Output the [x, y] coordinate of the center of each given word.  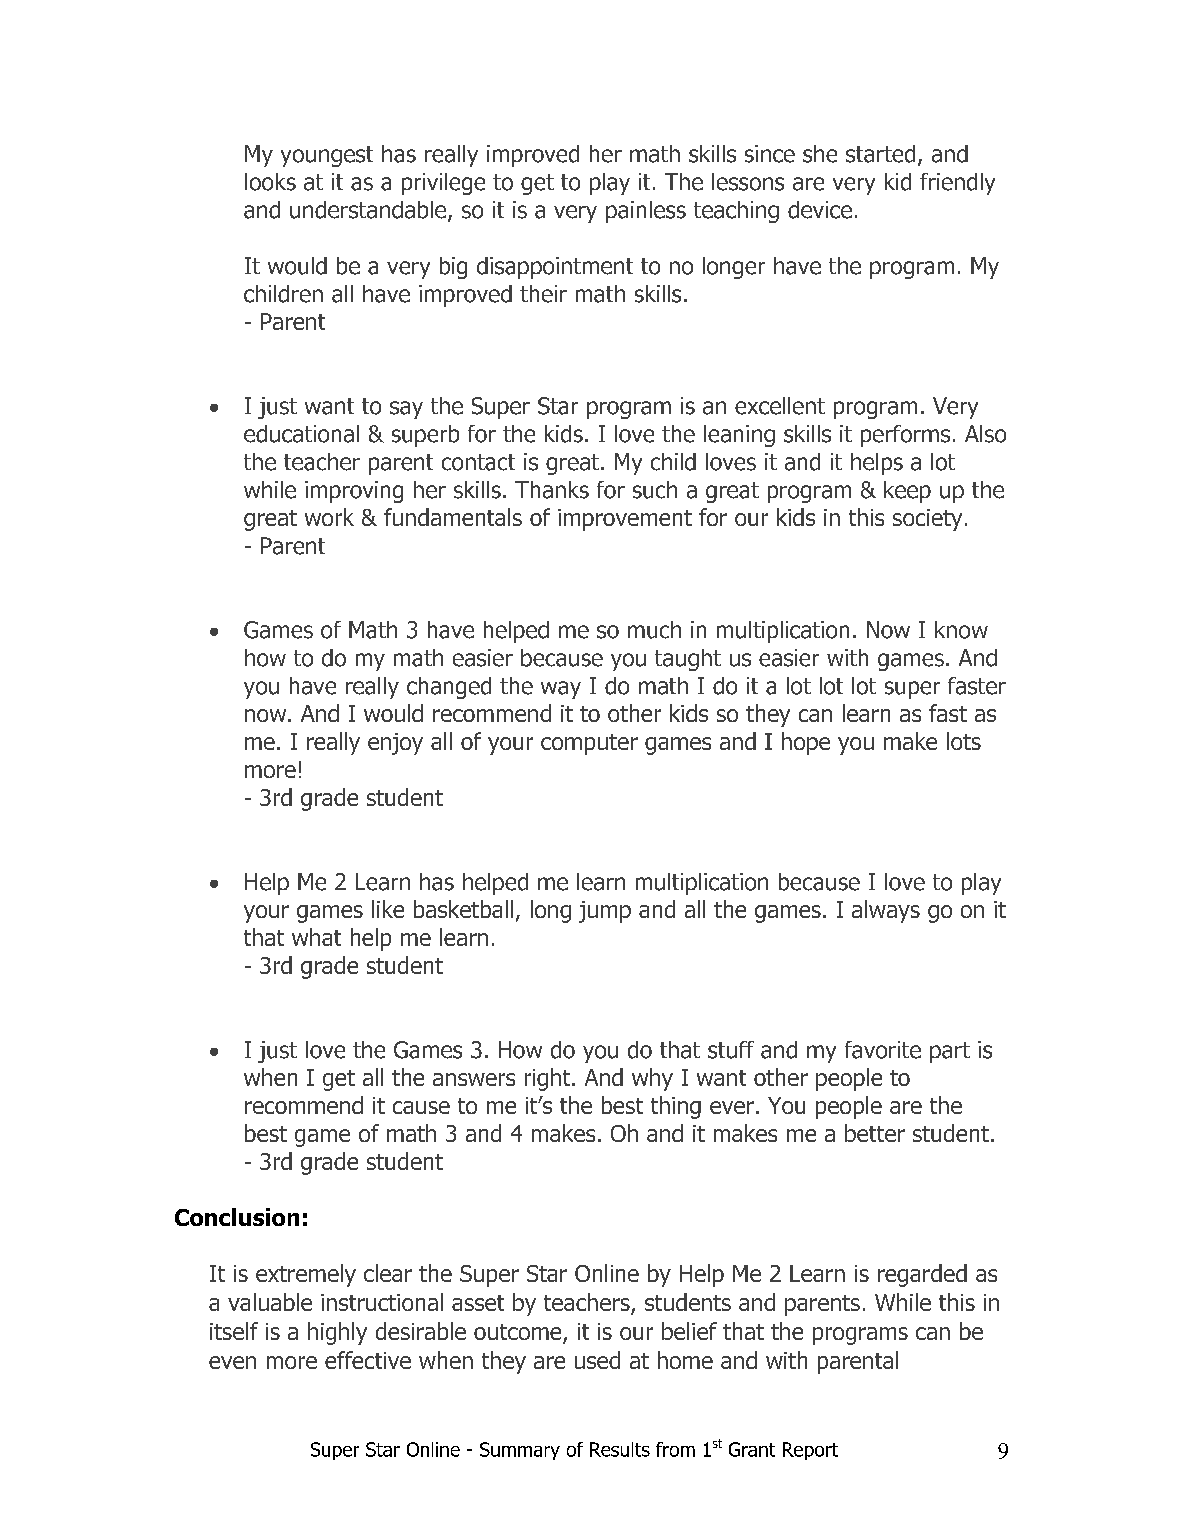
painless [646, 212]
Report [810, 1451]
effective [368, 1360]
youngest [327, 156]
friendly [957, 184]
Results [620, 1449]
